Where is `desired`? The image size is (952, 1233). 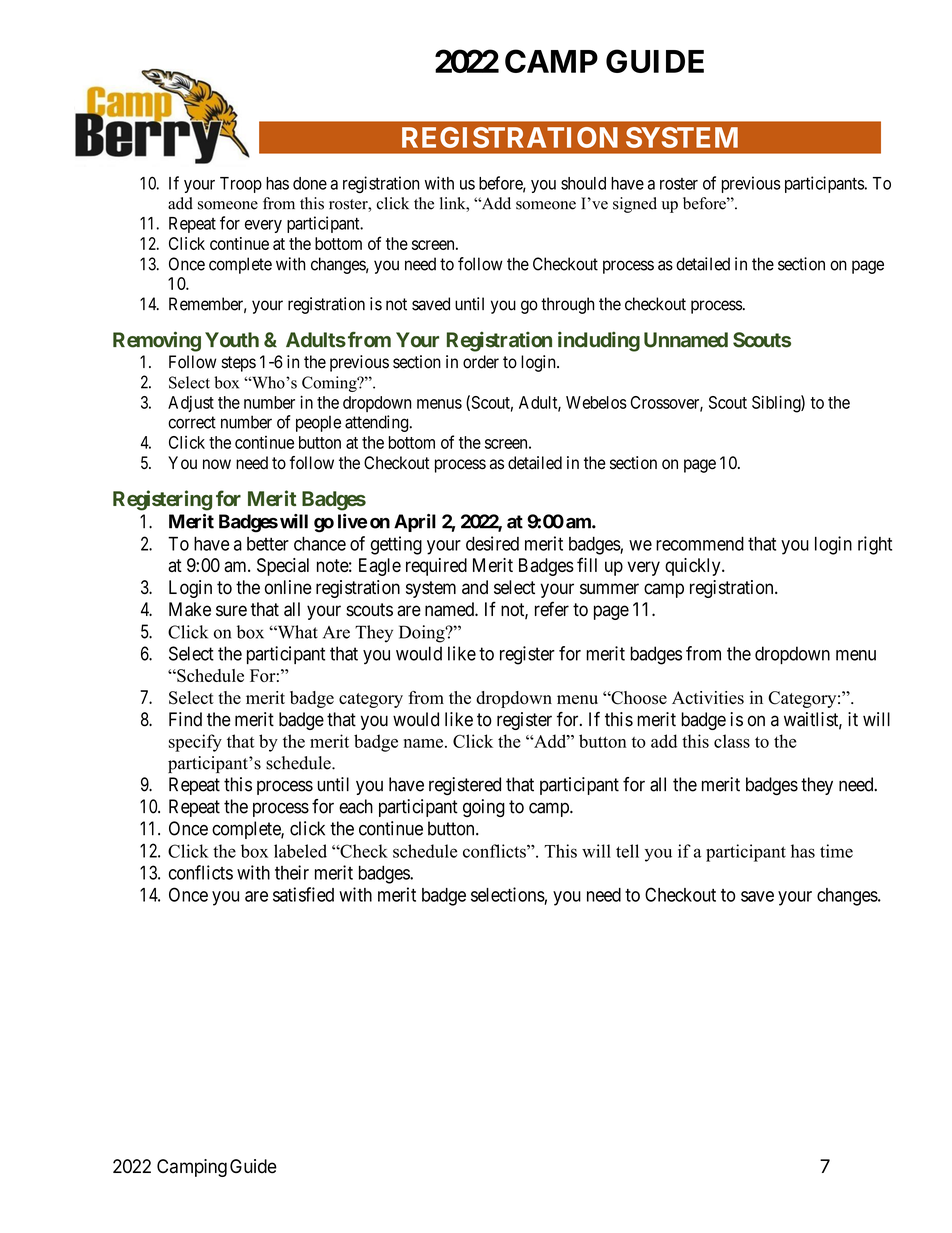
desired is located at coordinates (492, 543).
